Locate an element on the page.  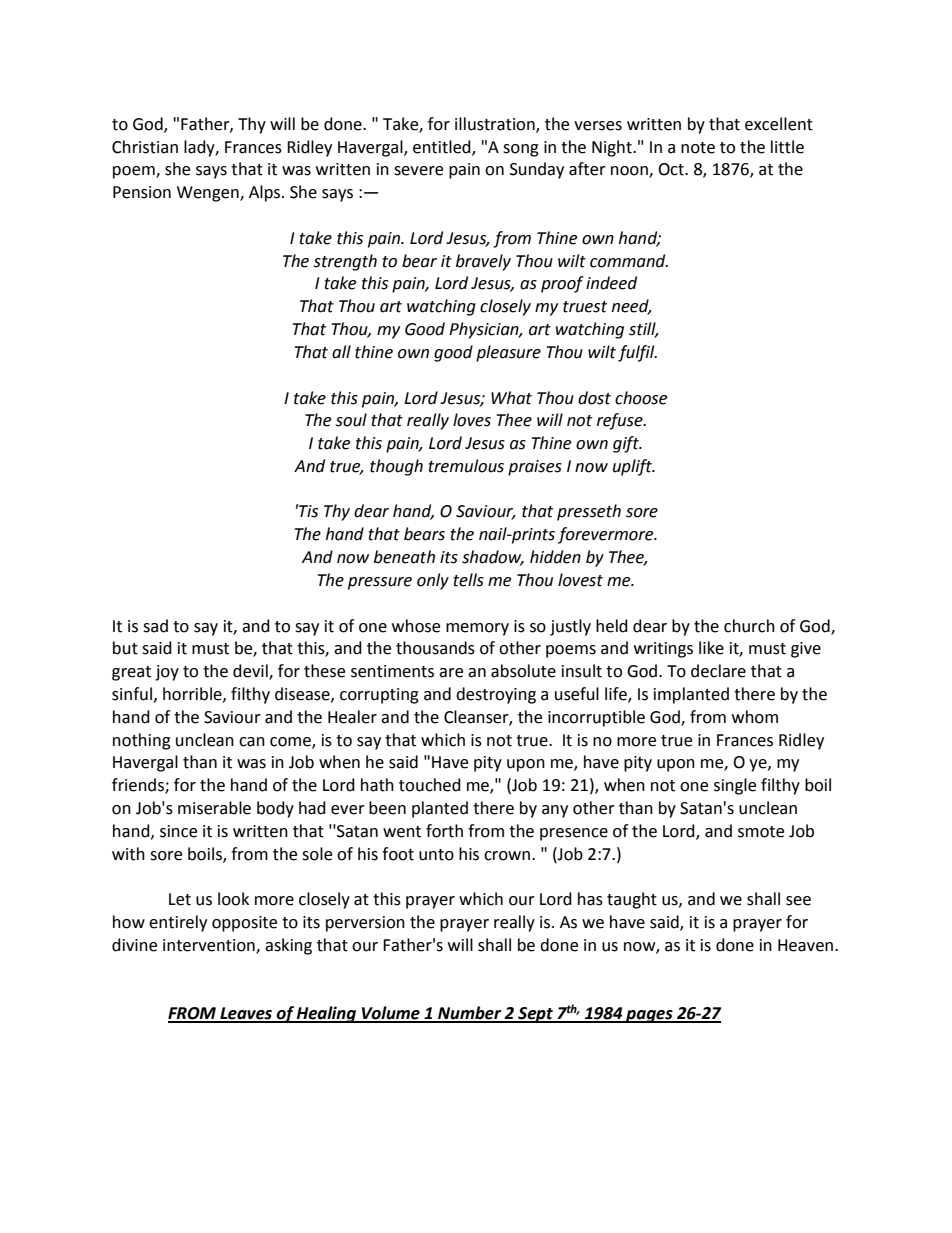
entitled is located at coordinates (443, 147).
